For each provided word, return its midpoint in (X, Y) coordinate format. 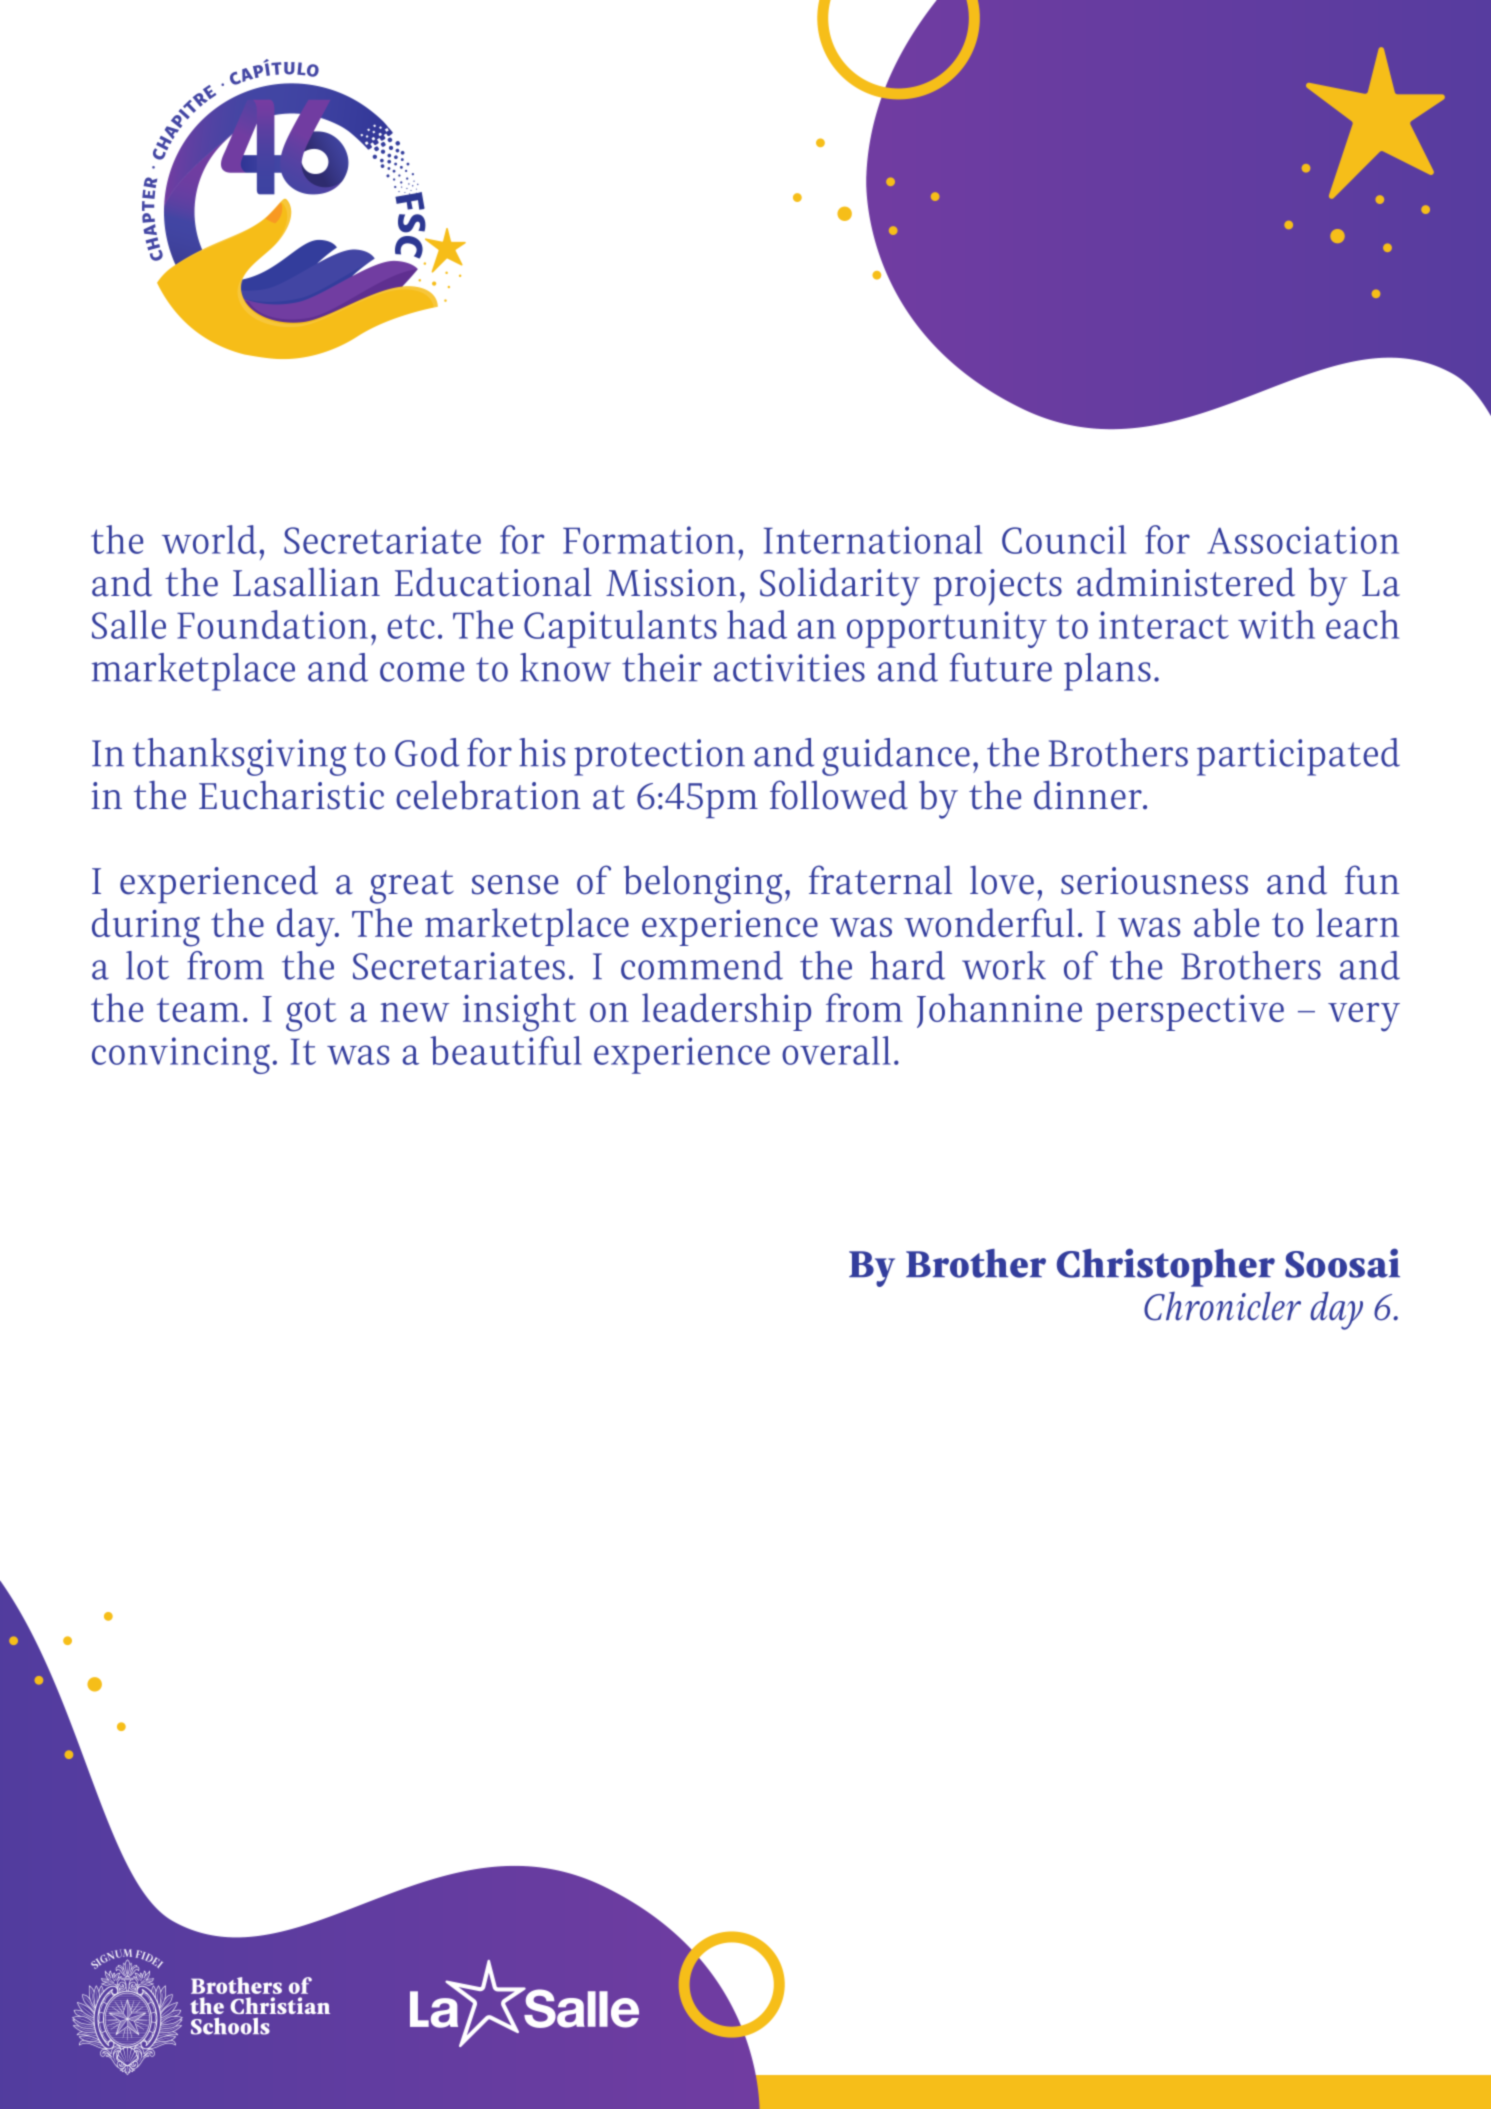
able (1226, 922)
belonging (703, 884)
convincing (181, 1055)
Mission (671, 583)
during (146, 927)
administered (1186, 582)
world (209, 539)
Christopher (1166, 1267)
